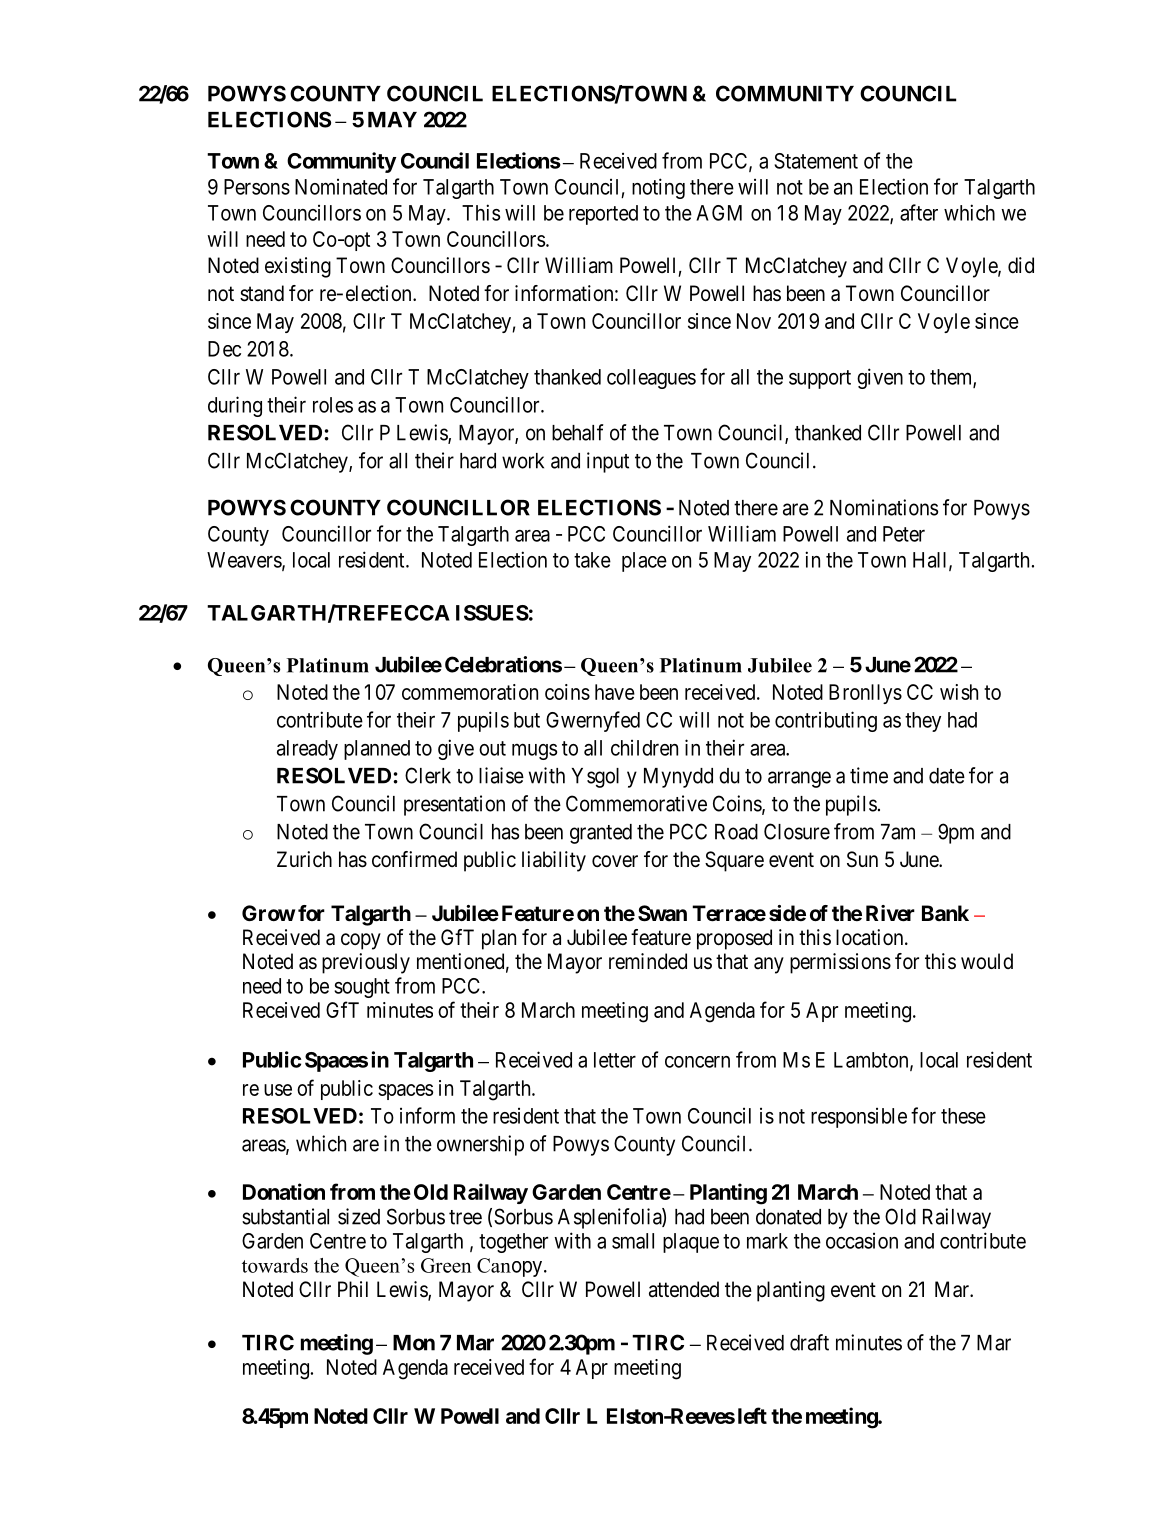 The image size is (1173, 1518). I want to click on already, so click(307, 750).
